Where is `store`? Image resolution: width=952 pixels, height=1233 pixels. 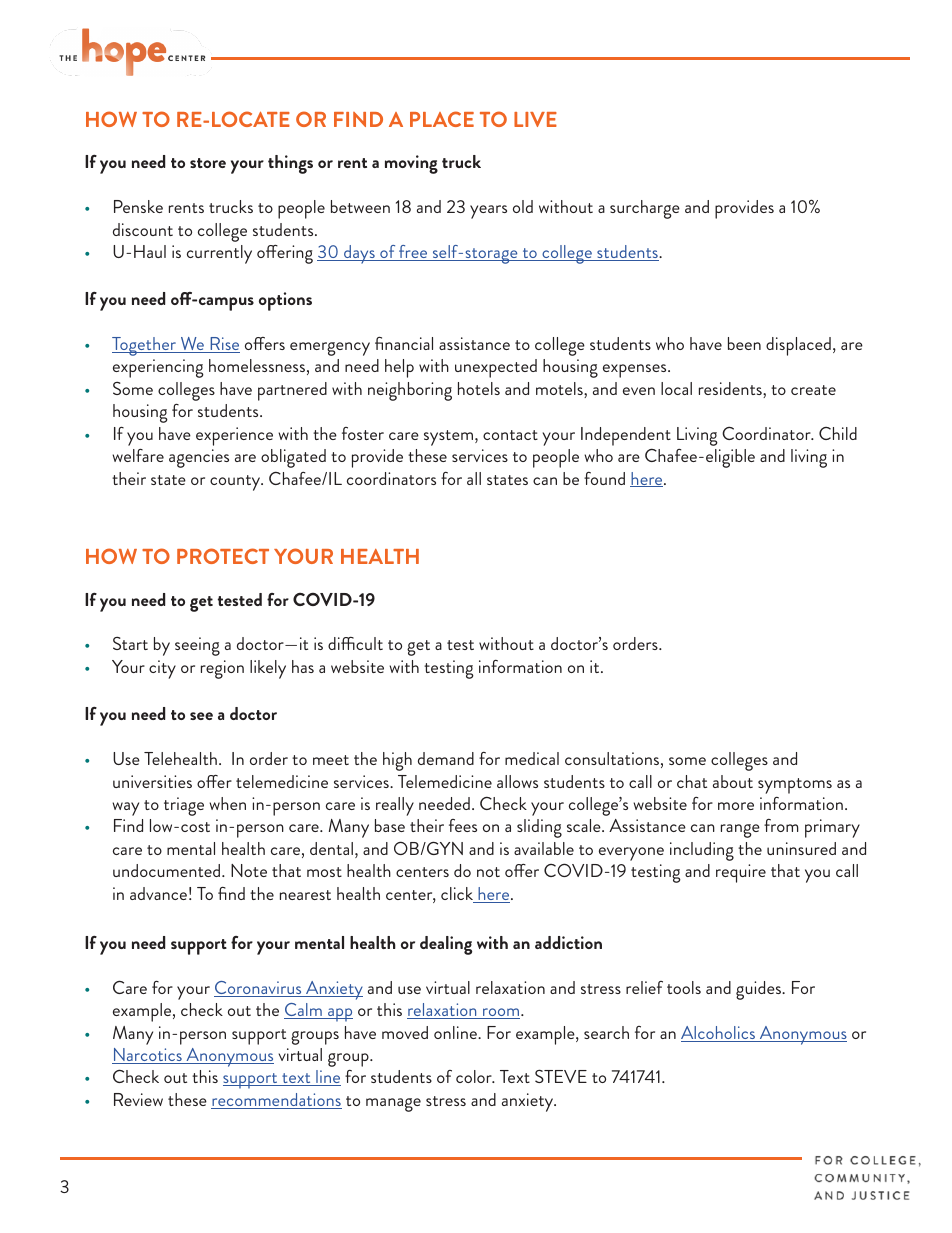 store is located at coordinates (208, 163).
